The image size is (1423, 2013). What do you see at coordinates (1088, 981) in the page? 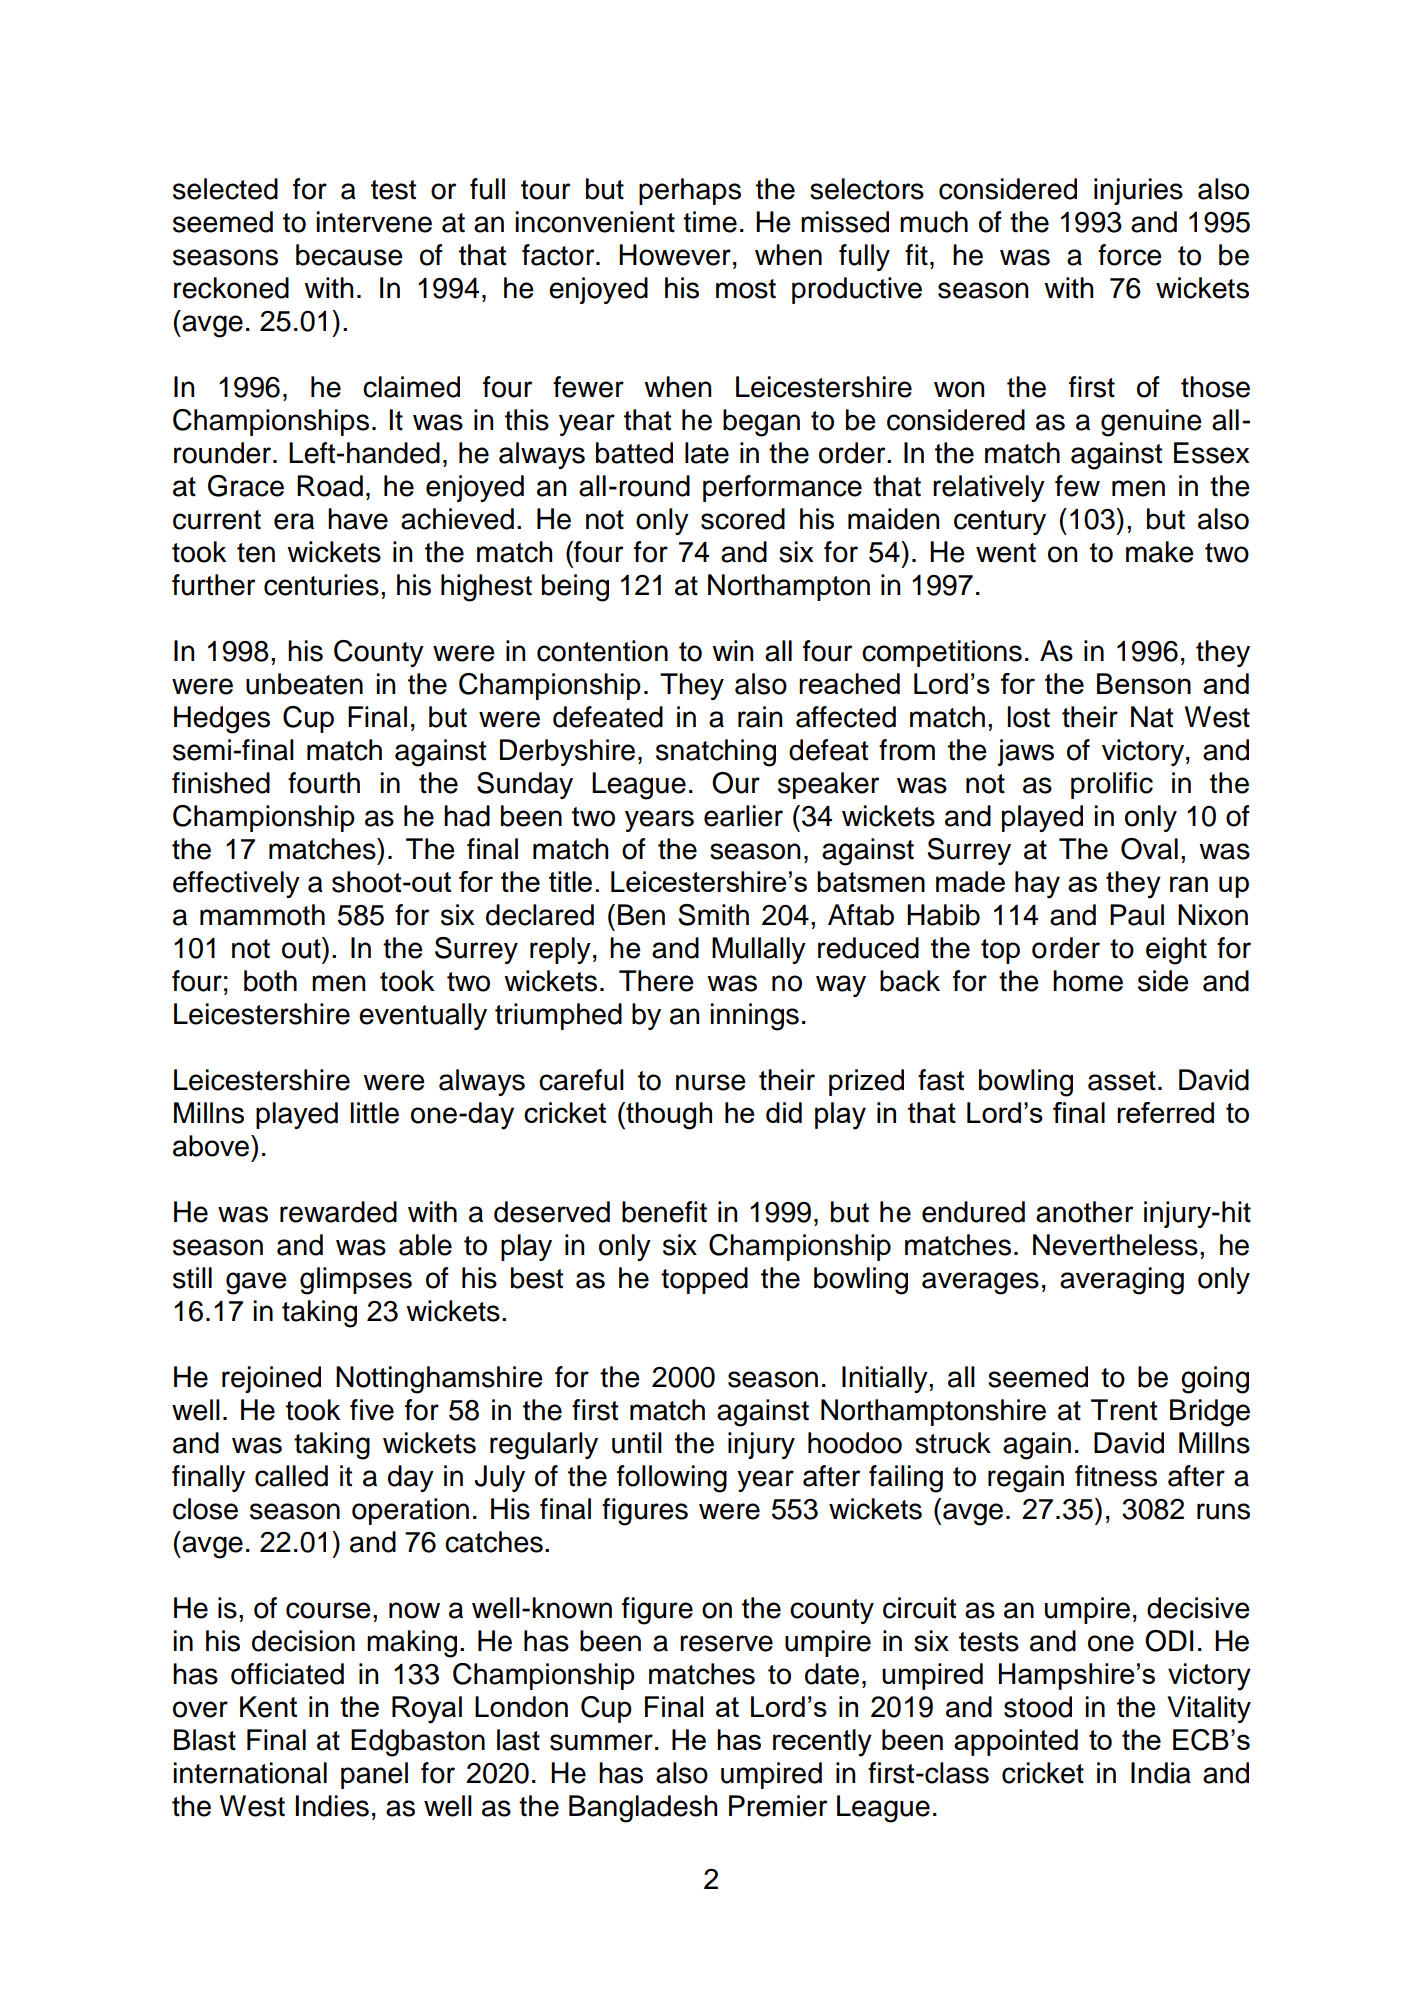
I see `home` at bounding box center [1088, 981].
